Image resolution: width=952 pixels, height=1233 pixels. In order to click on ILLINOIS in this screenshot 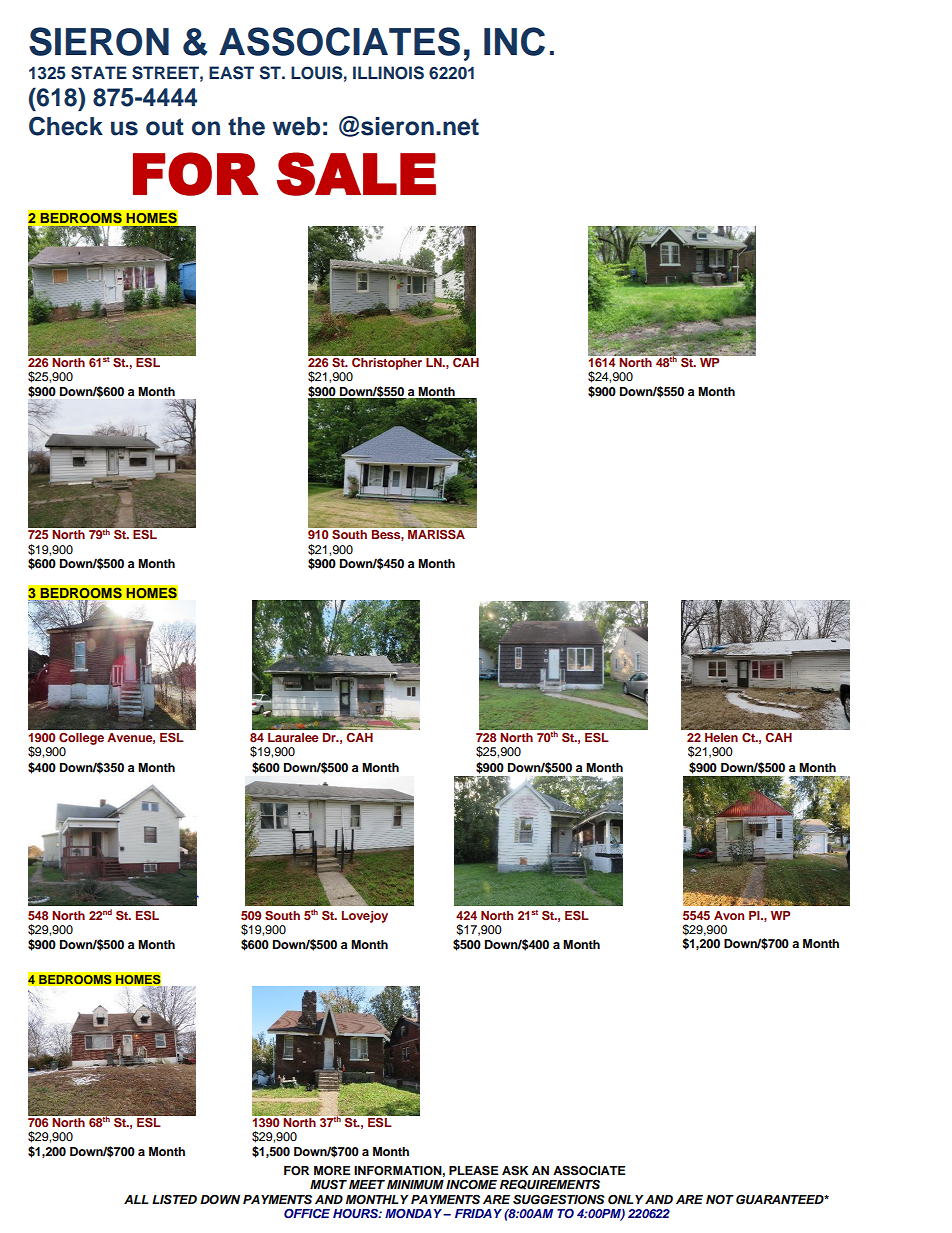, I will do `click(388, 73)`.
